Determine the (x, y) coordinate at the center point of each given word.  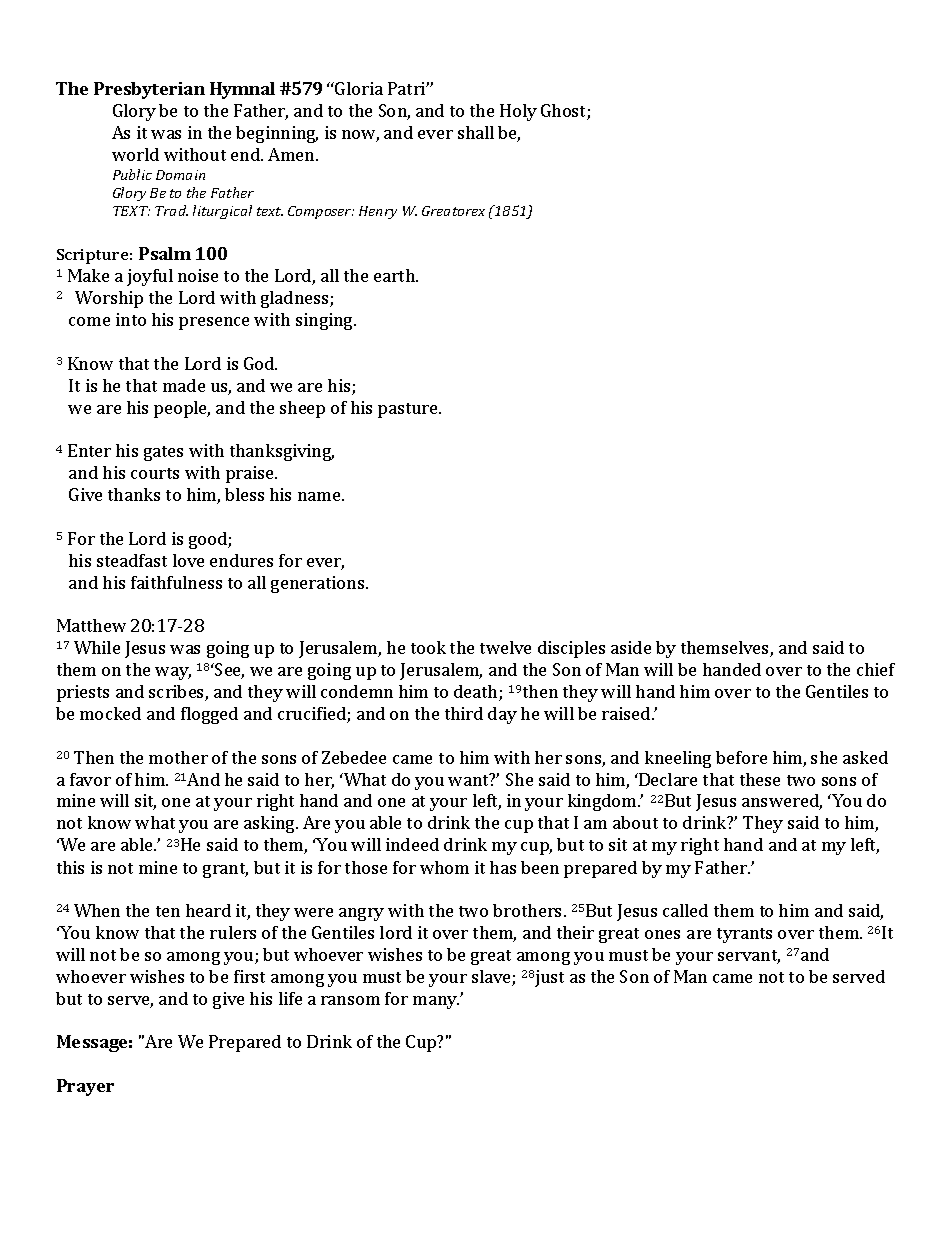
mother (178, 757)
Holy (518, 112)
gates (163, 453)
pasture (409, 410)
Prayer (85, 1087)
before (741, 757)
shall (476, 132)
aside (631, 647)
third (464, 713)
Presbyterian (149, 90)
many (436, 1002)
